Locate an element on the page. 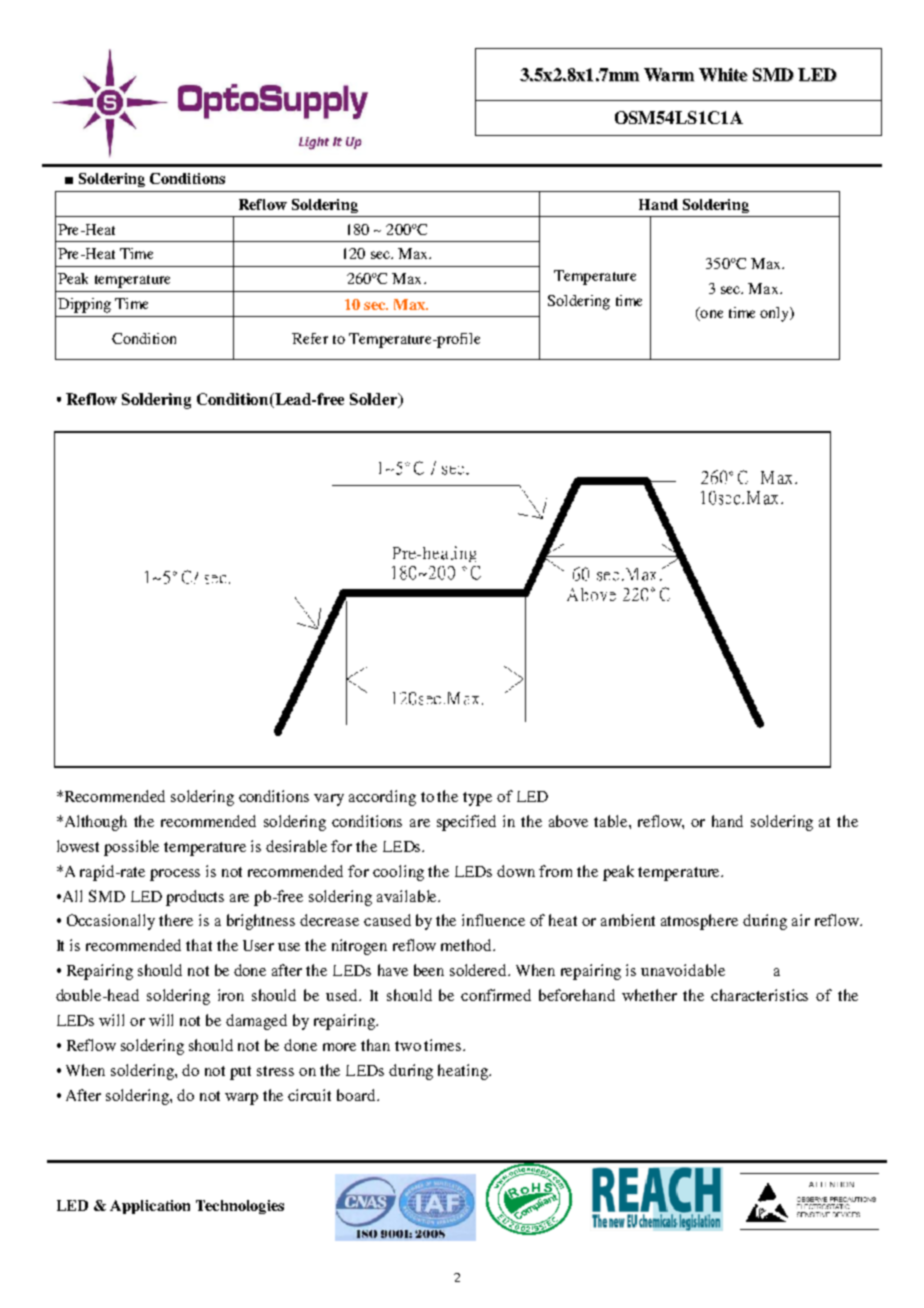 This image has width=924, height=1308. Dipping is located at coordinates (84, 305).
